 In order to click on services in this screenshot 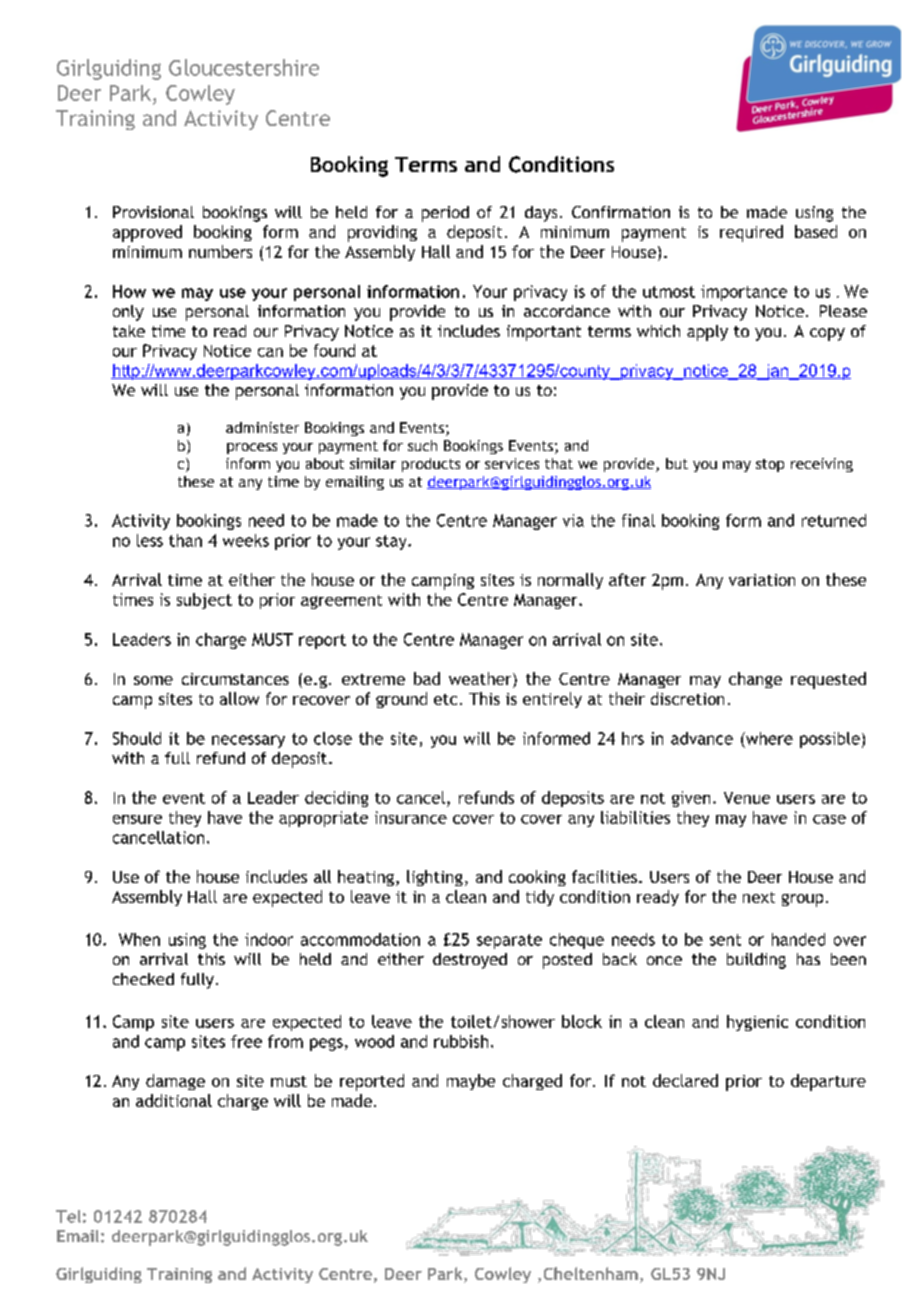, I will do `click(512, 463)`.
